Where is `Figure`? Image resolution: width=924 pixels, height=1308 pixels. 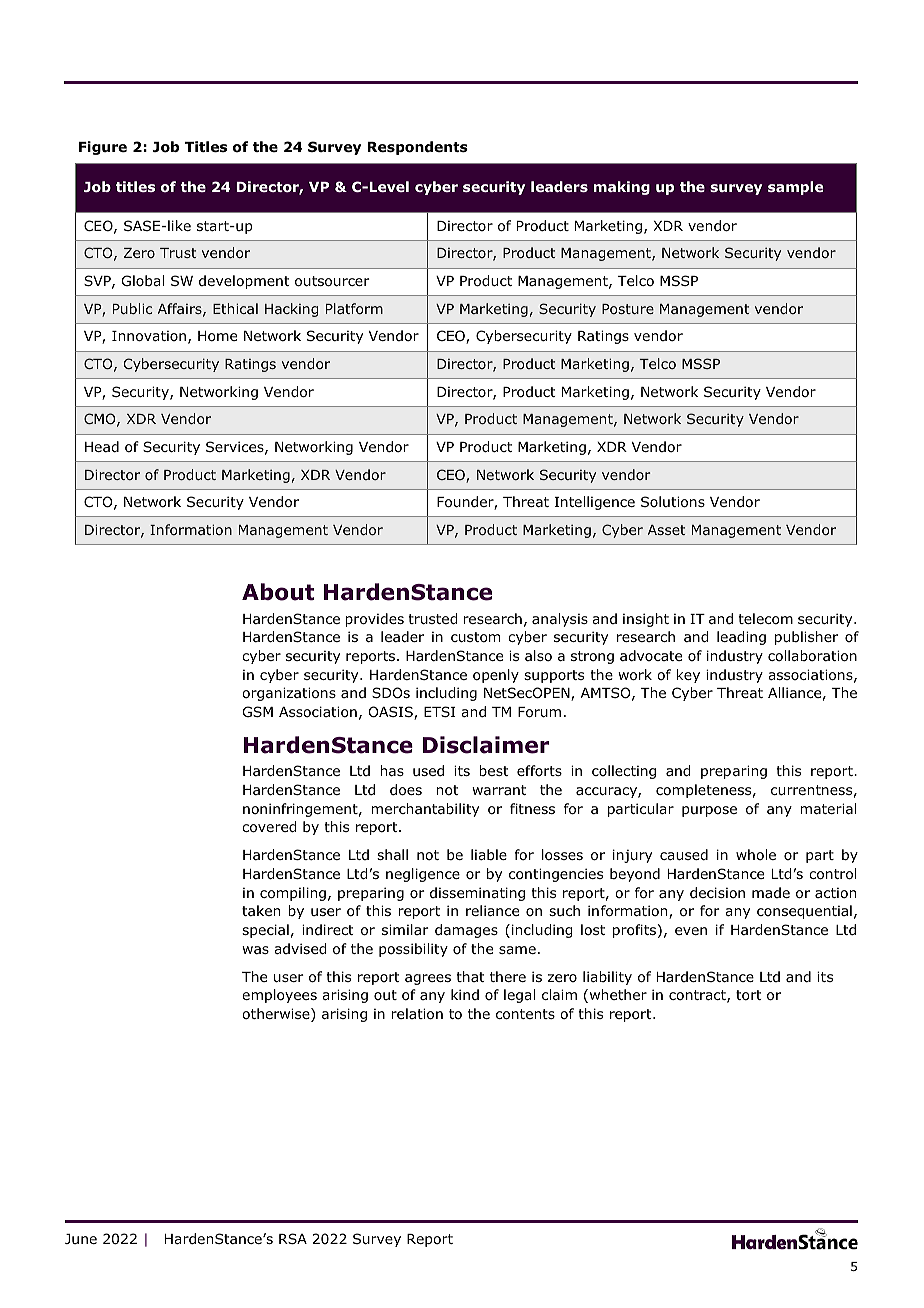 Figure is located at coordinates (103, 148).
